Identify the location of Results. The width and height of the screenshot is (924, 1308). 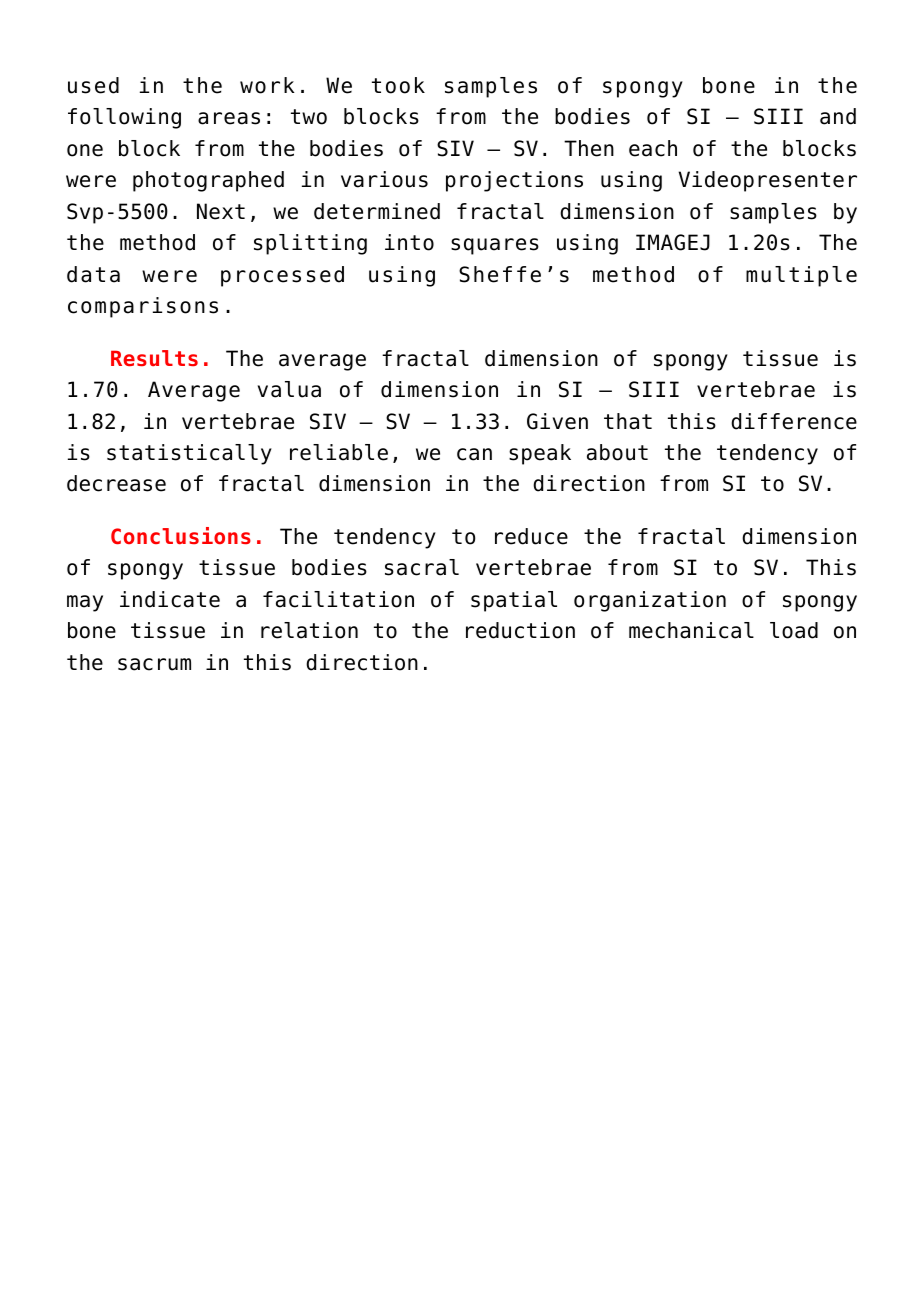
(154, 358).
